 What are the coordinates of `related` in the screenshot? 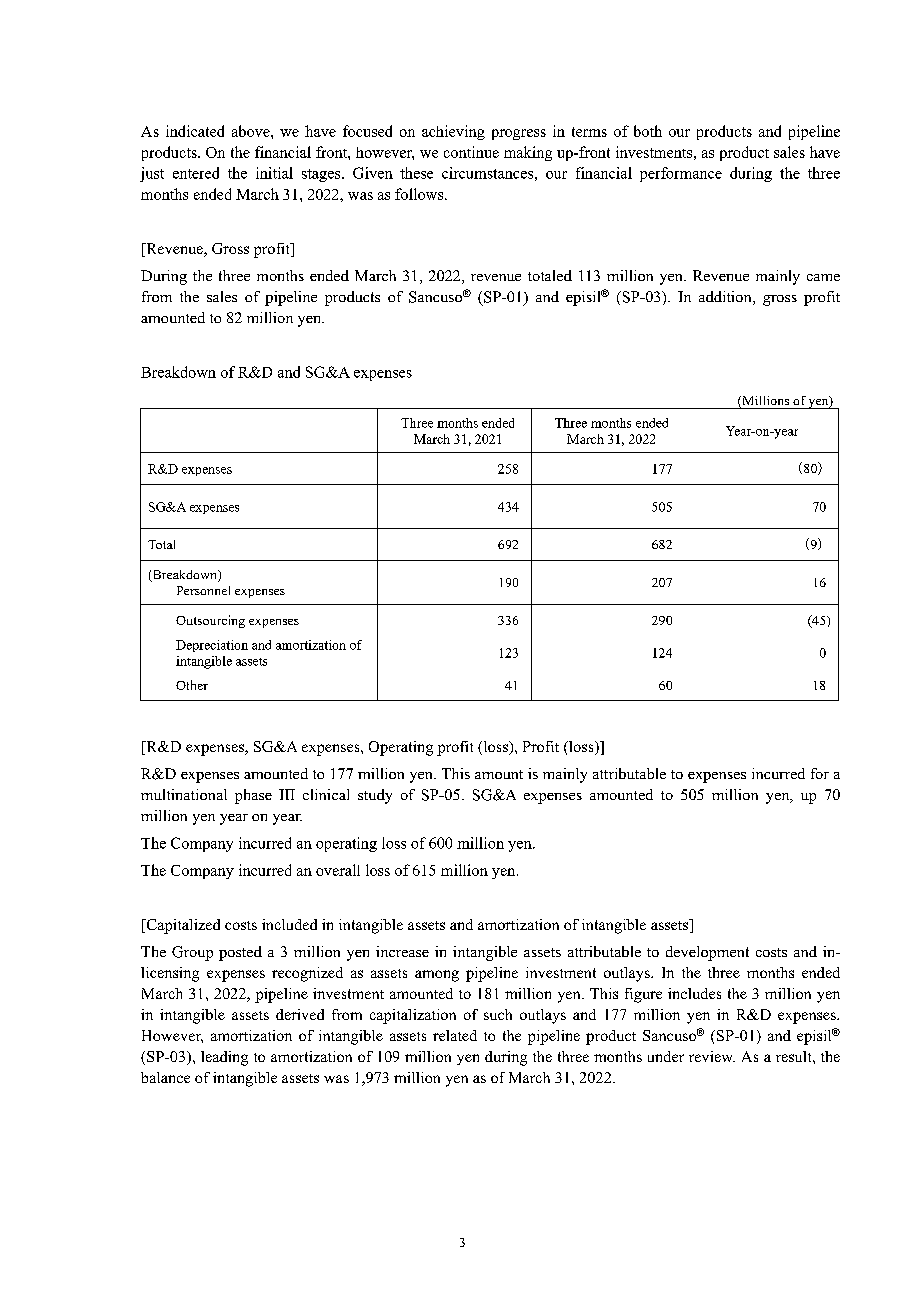 It's located at (455, 1035).
